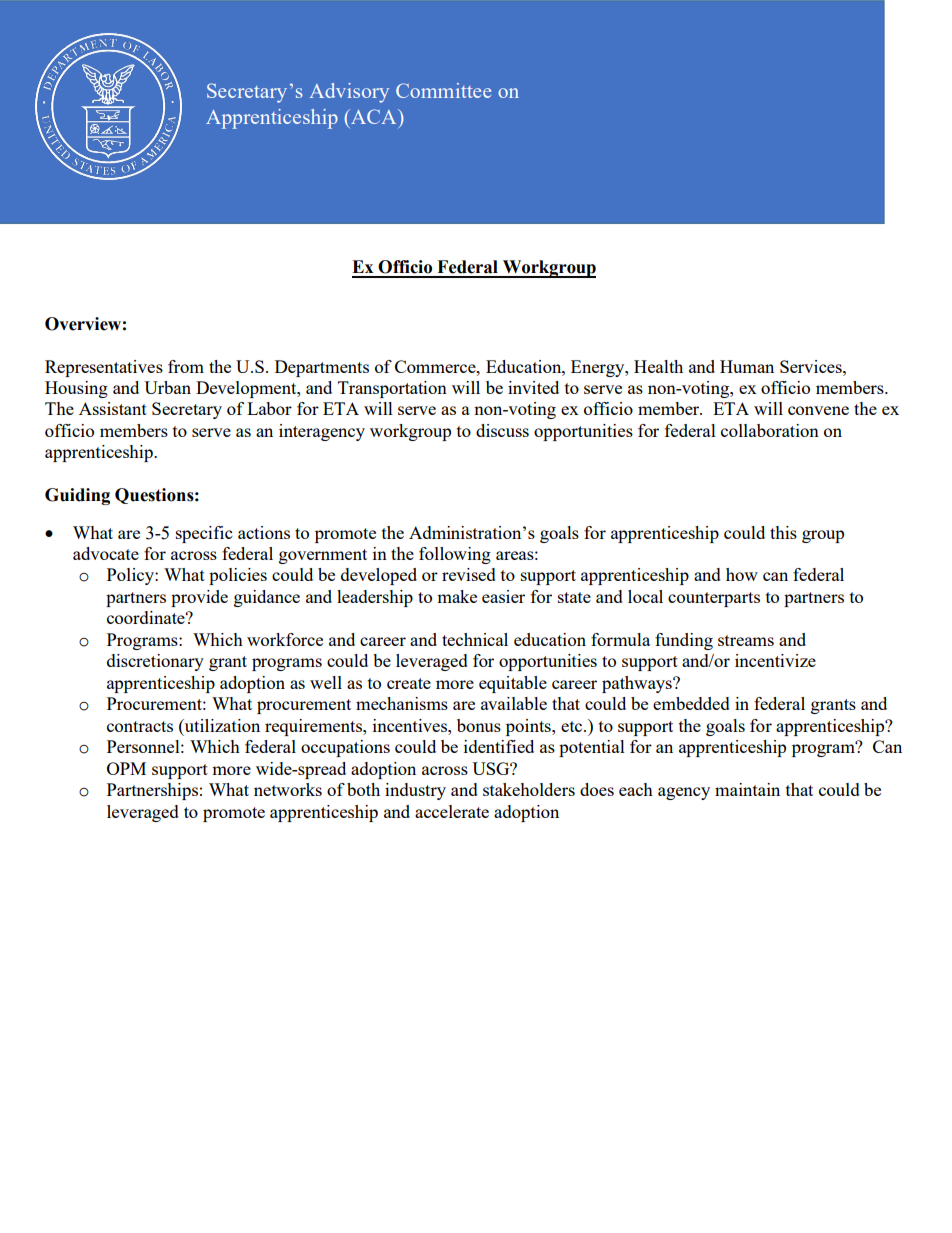 The image size is (952, 1233). What do you see at coordinates (818, 410) in the screenshot?
I see `convene` at bounding box center [818, 410].
